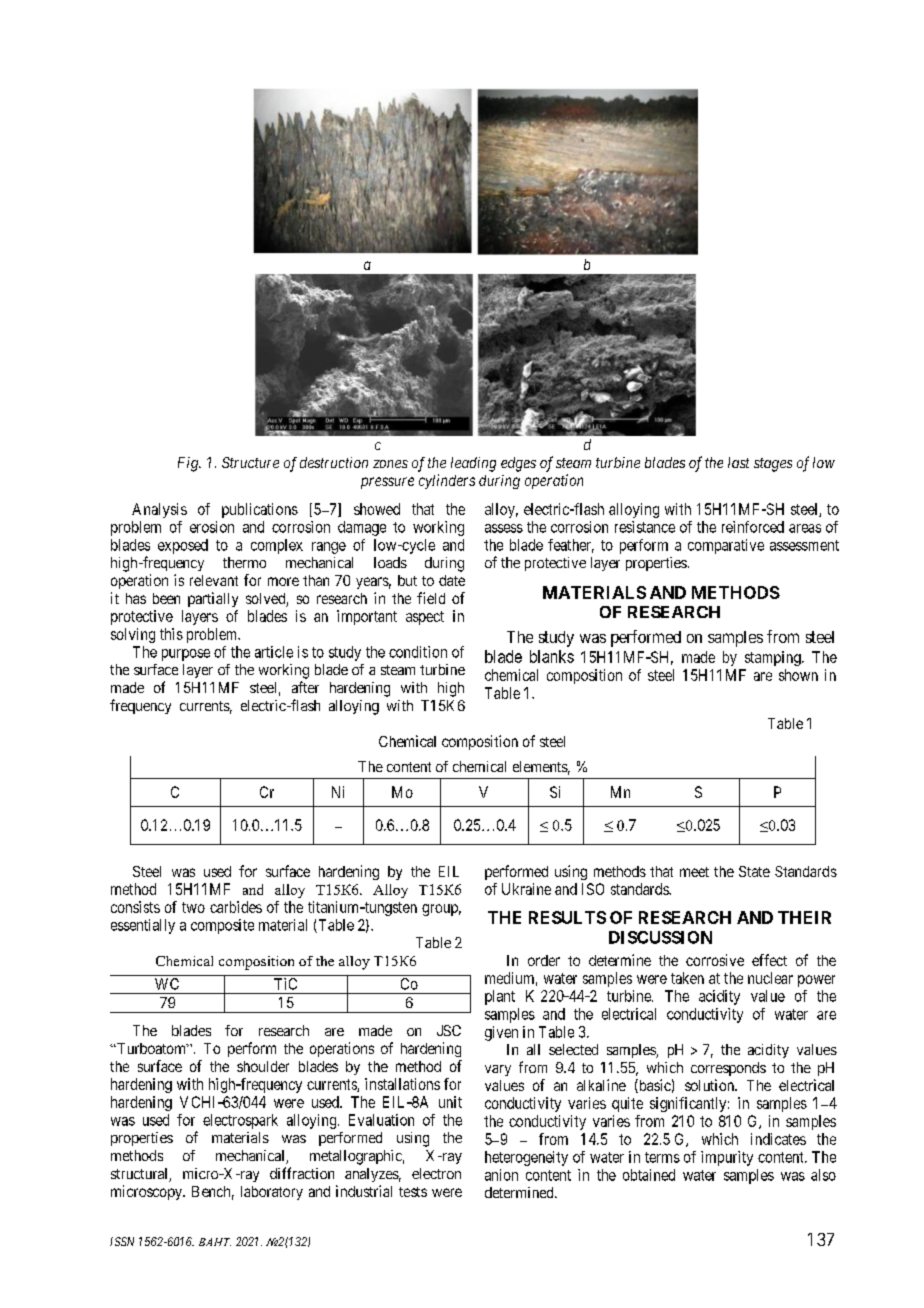 The width and height of the page is (924, 1308). Describe the element at coordinates (272, 1193) in the page. I see `laboratory` at that location.
